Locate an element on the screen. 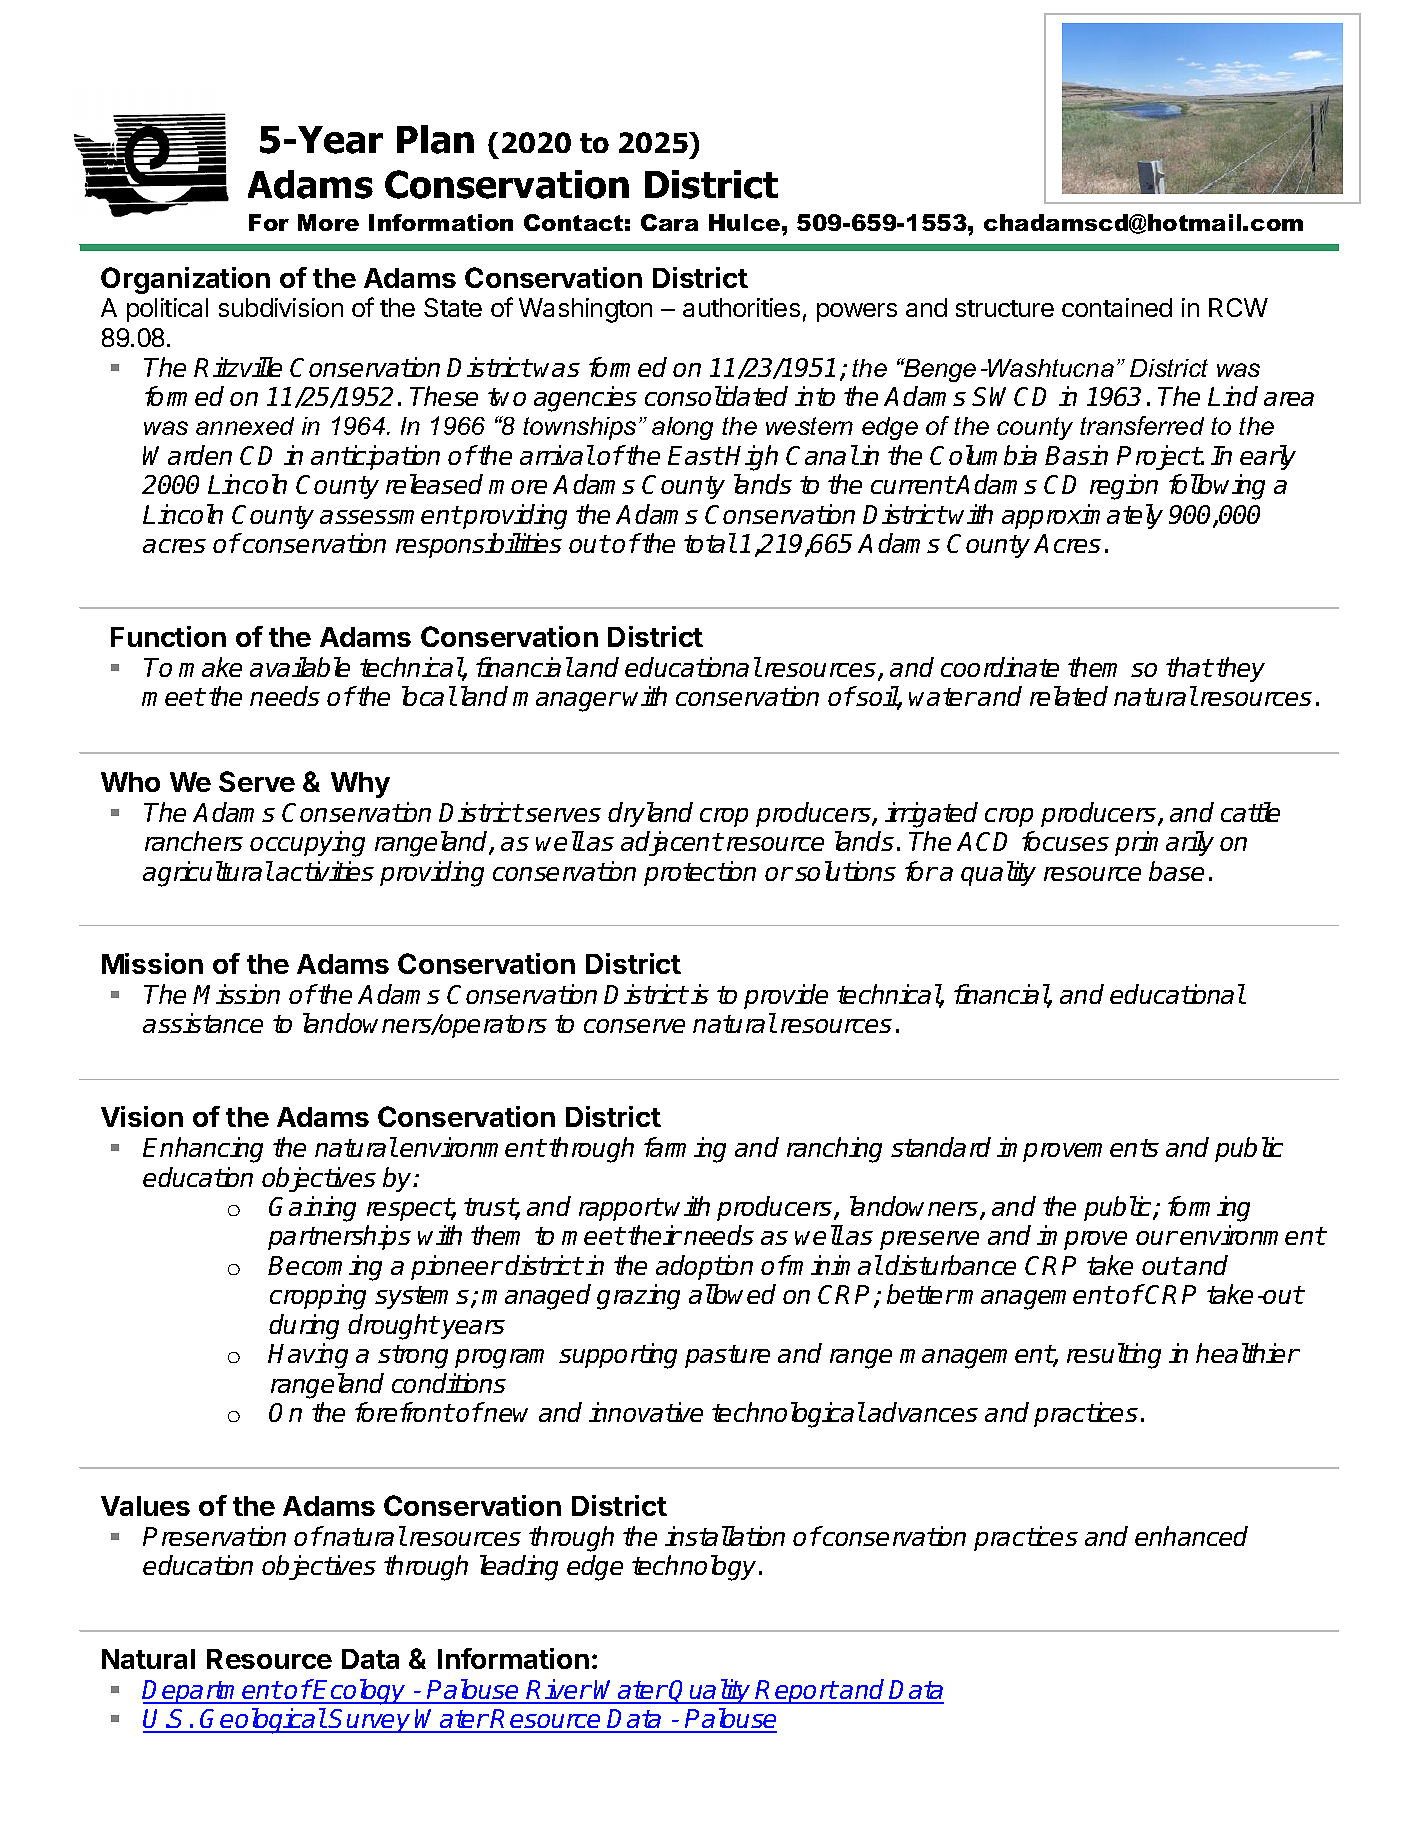 This screenshot has height=1847, width=1427. Cara is located at coordinates (669, 222).
